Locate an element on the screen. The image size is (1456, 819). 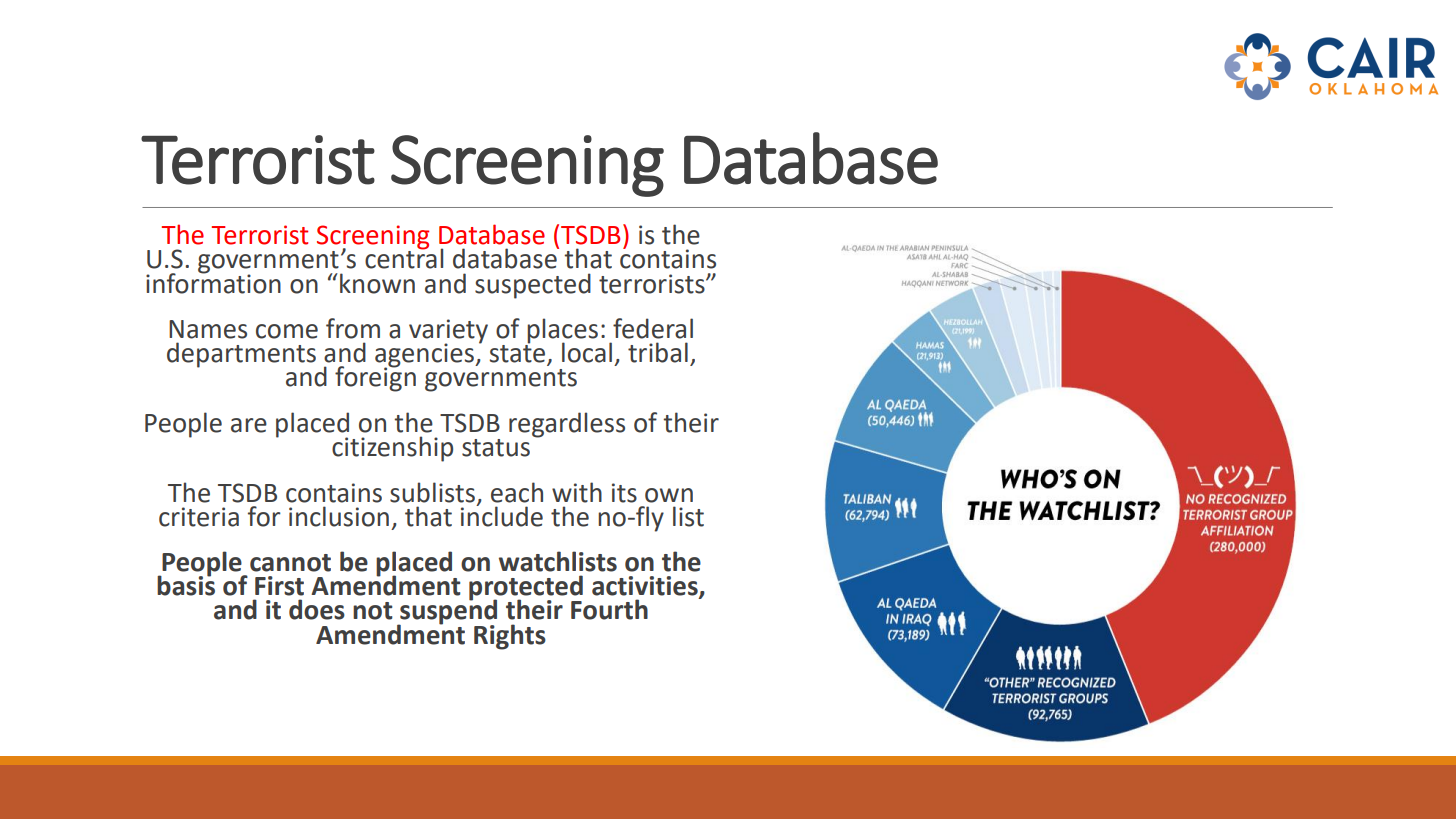
local is located at coordinates (587, 352).
